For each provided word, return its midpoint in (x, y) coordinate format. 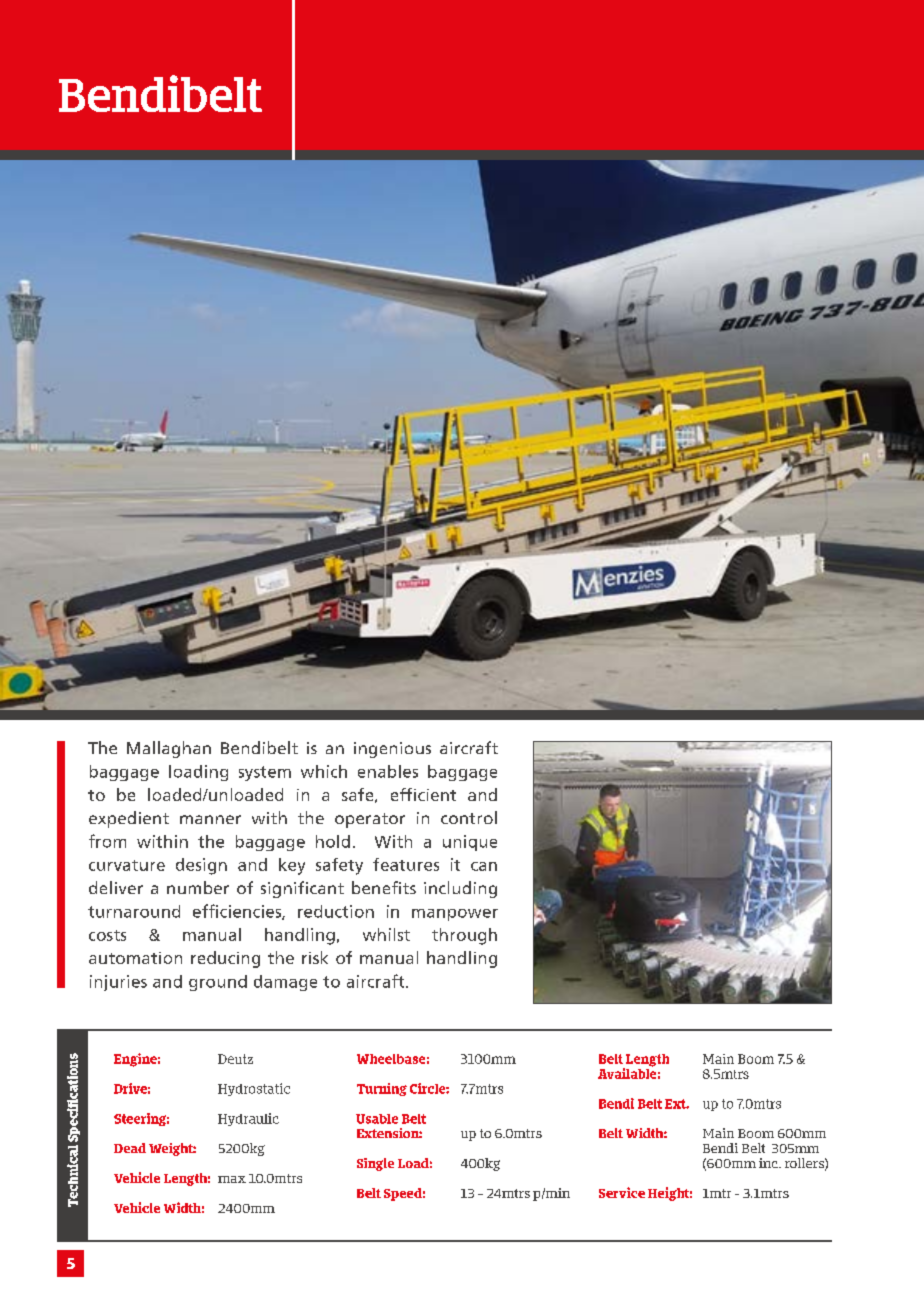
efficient (423, 794)
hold (333, 841)
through (464, 936)
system (265, 773)
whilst (386, 934)
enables (388, 771)
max (232, 1179)
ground (218, 983)
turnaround (134, 911)
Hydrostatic (254, 1089)
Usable (377, 1119)
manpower (455, 915)
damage (285, 983)
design (201, 866)
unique (470, 843)
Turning (382, 1089)
